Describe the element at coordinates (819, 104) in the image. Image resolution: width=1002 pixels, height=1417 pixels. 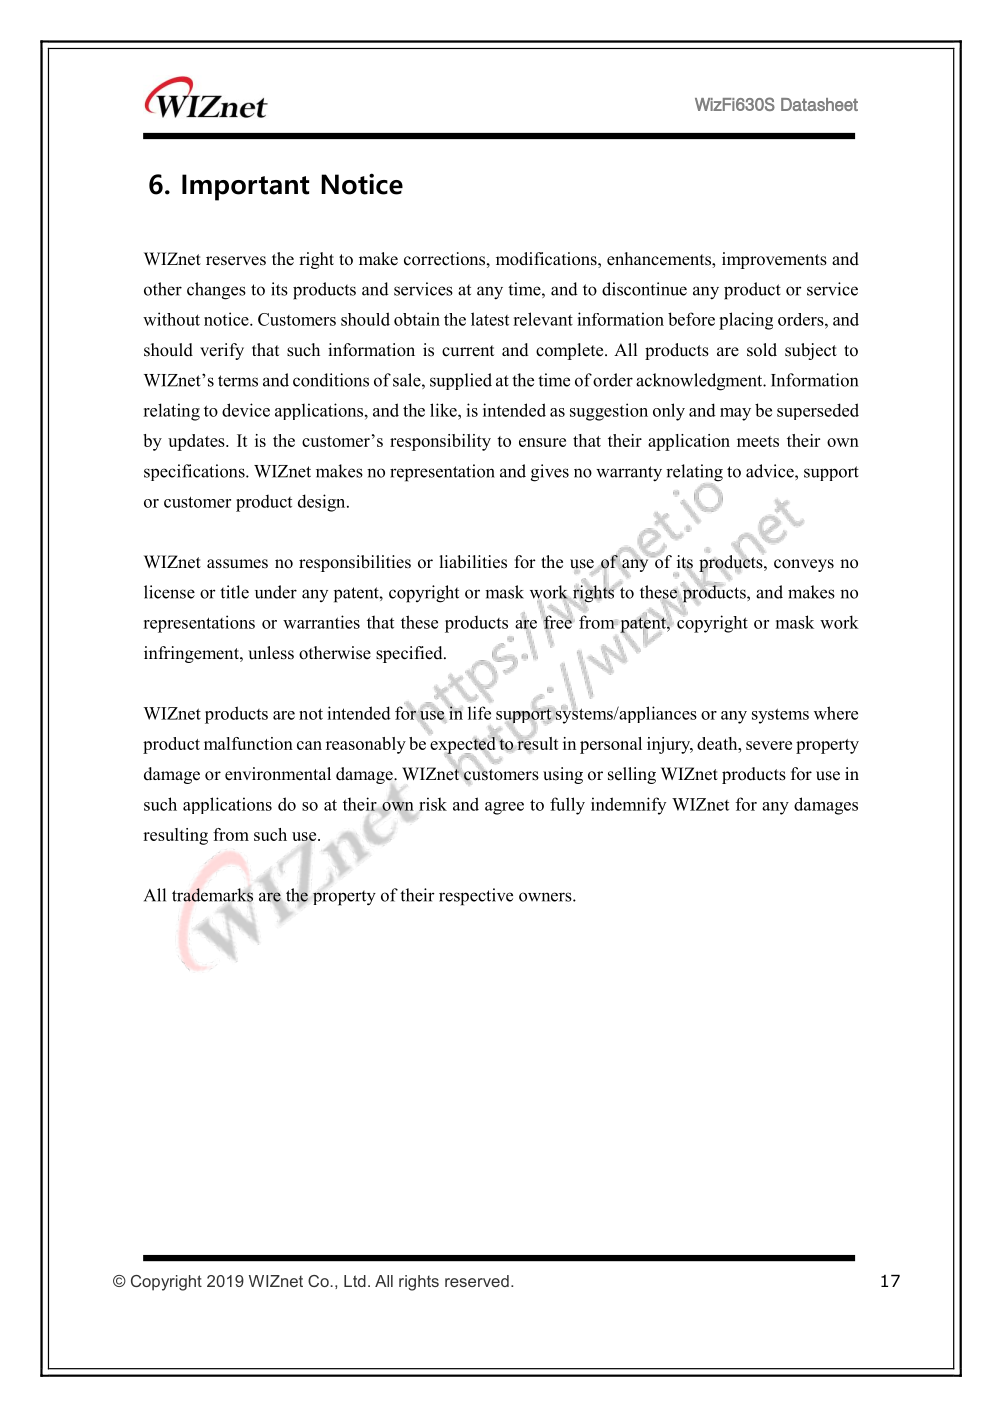
I see `Datasheet` at that location.
